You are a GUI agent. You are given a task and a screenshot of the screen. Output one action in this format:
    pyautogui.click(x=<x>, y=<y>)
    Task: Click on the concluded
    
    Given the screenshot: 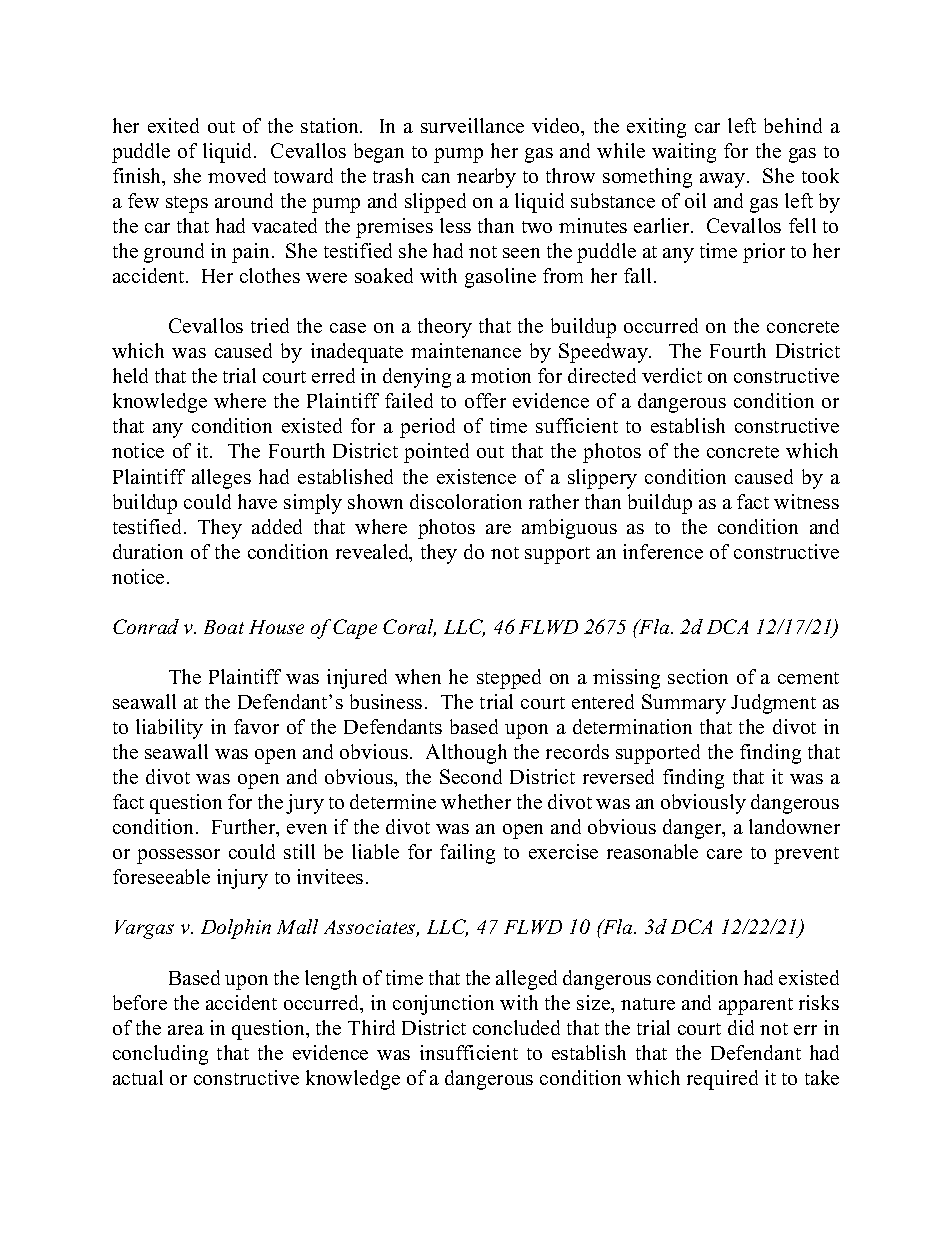 What is the action you would take?
    pyautogui.click(x=516, y=1027)
